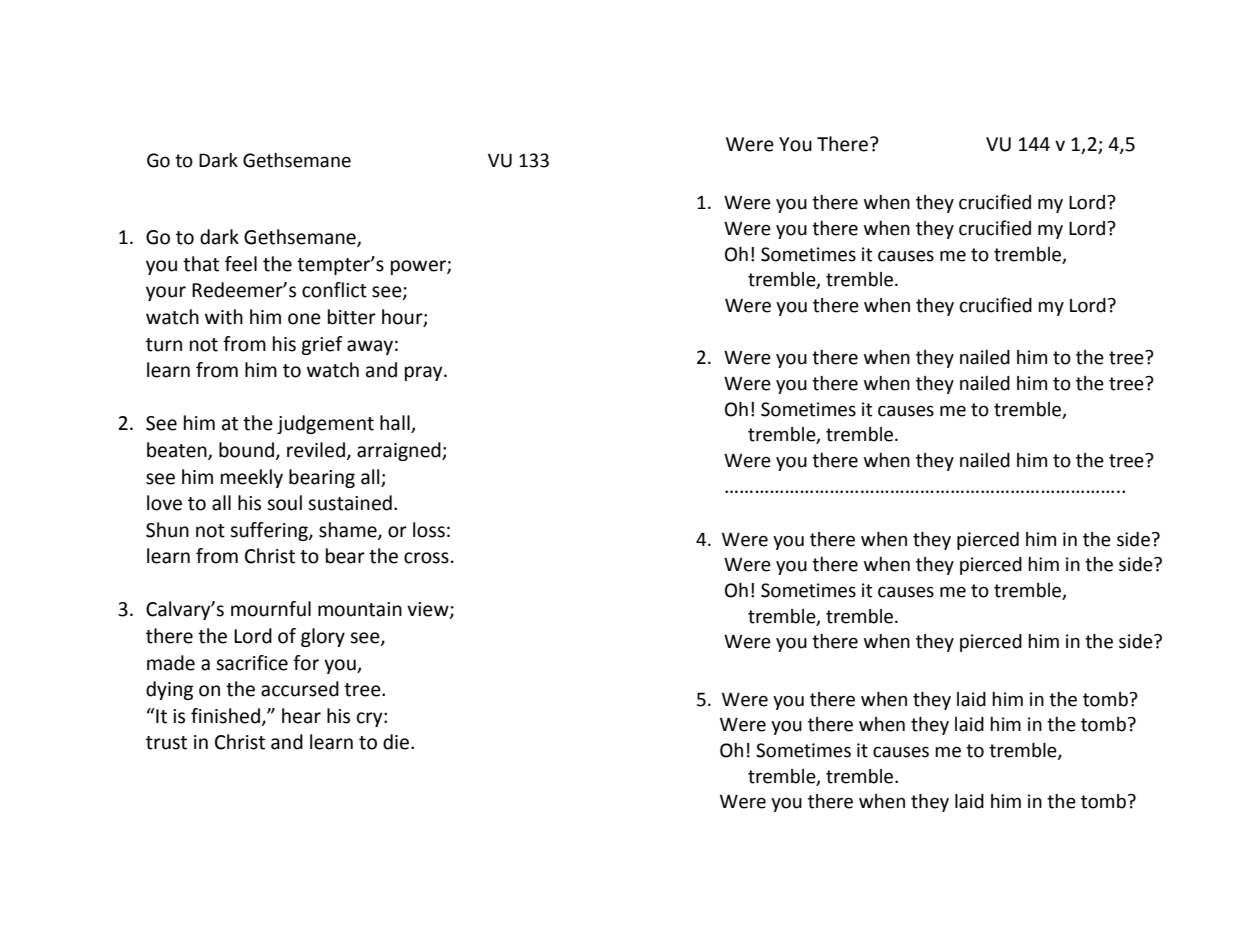  Describe the element at coordinates (334, 290) in the screenshot. I see `conflict` at that location.
